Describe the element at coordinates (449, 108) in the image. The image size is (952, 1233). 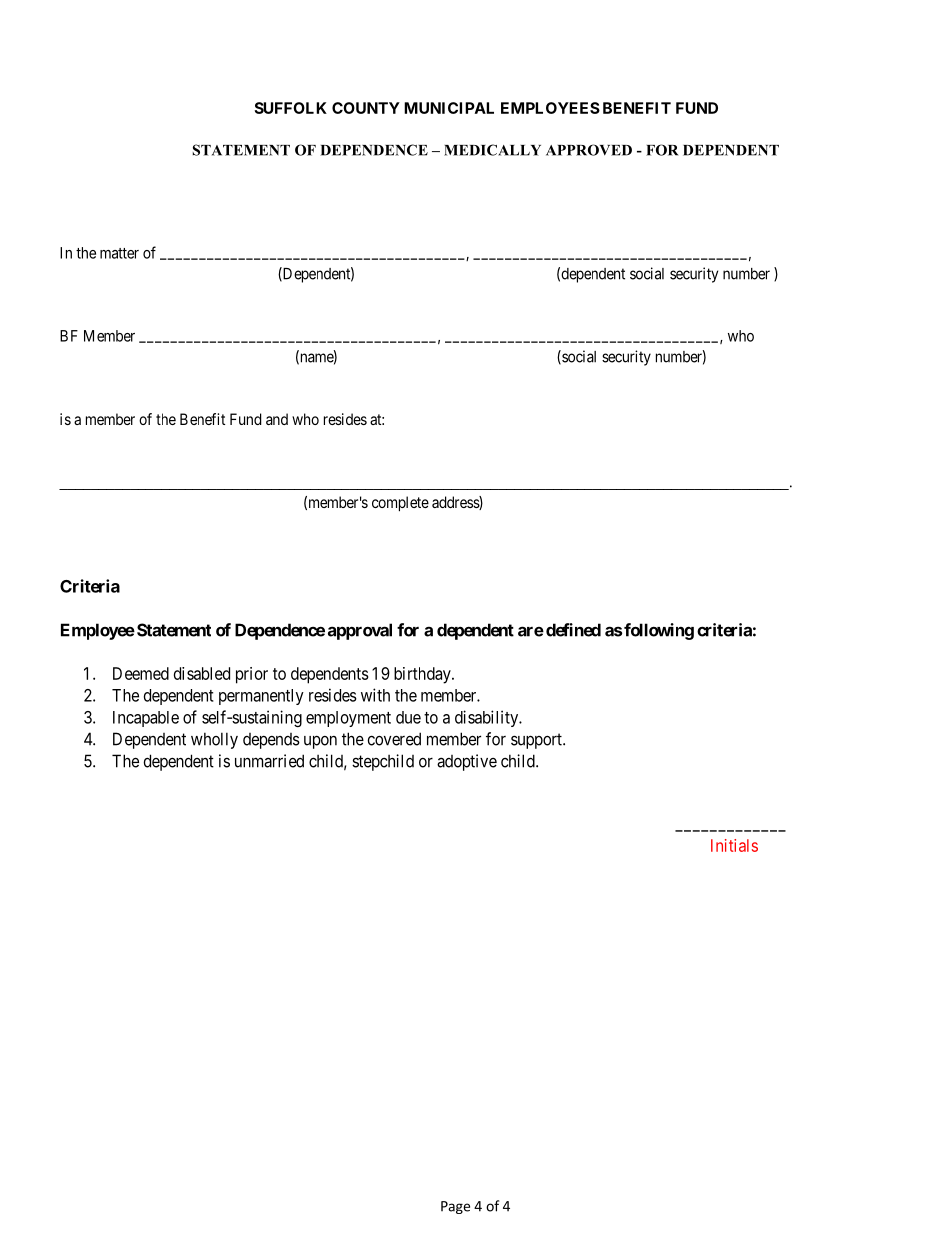
I see `MUNICIPAL` at that location.
